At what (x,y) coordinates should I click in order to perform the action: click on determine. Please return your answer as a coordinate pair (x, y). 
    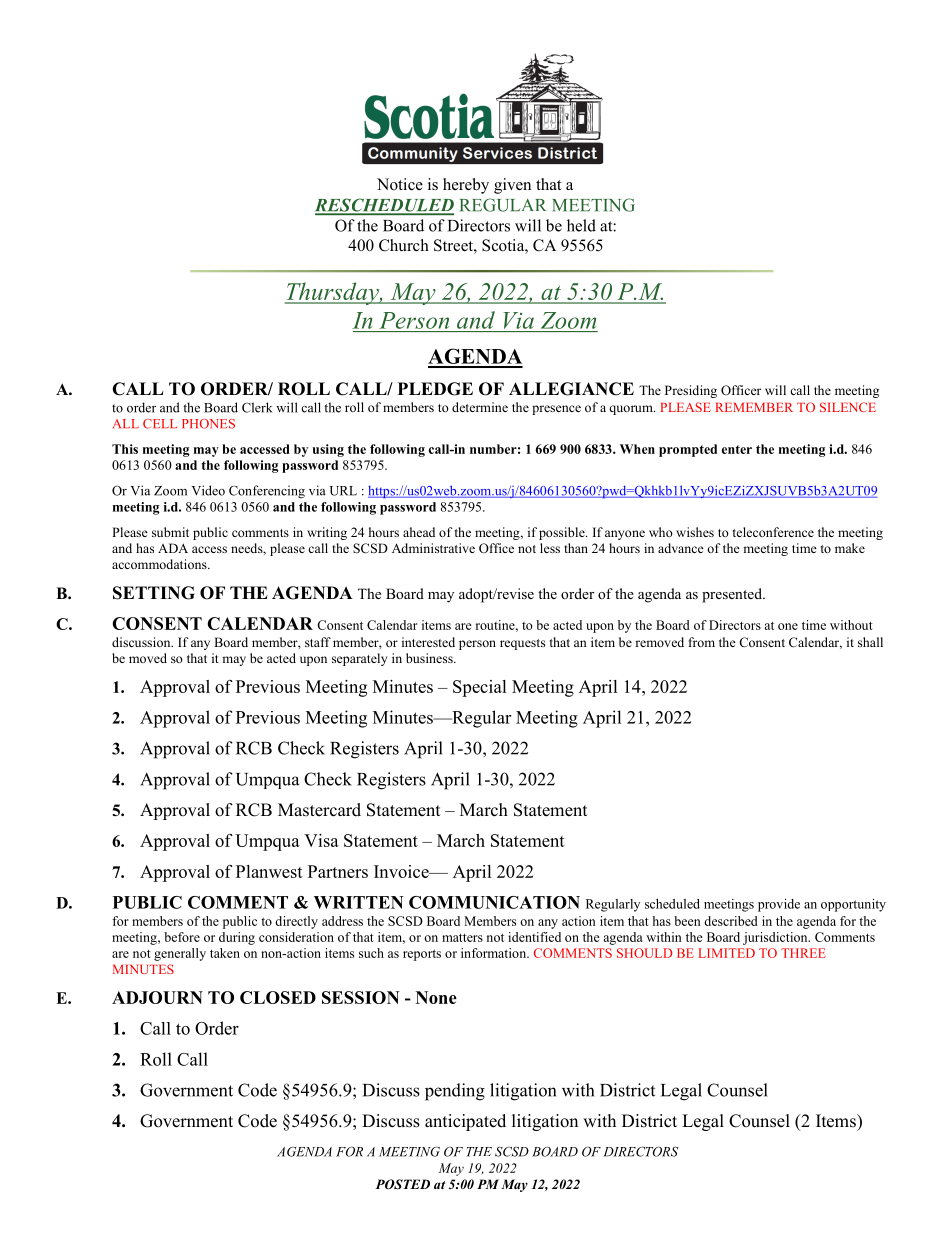
    Looking at the image, I should click on (480, 407).
